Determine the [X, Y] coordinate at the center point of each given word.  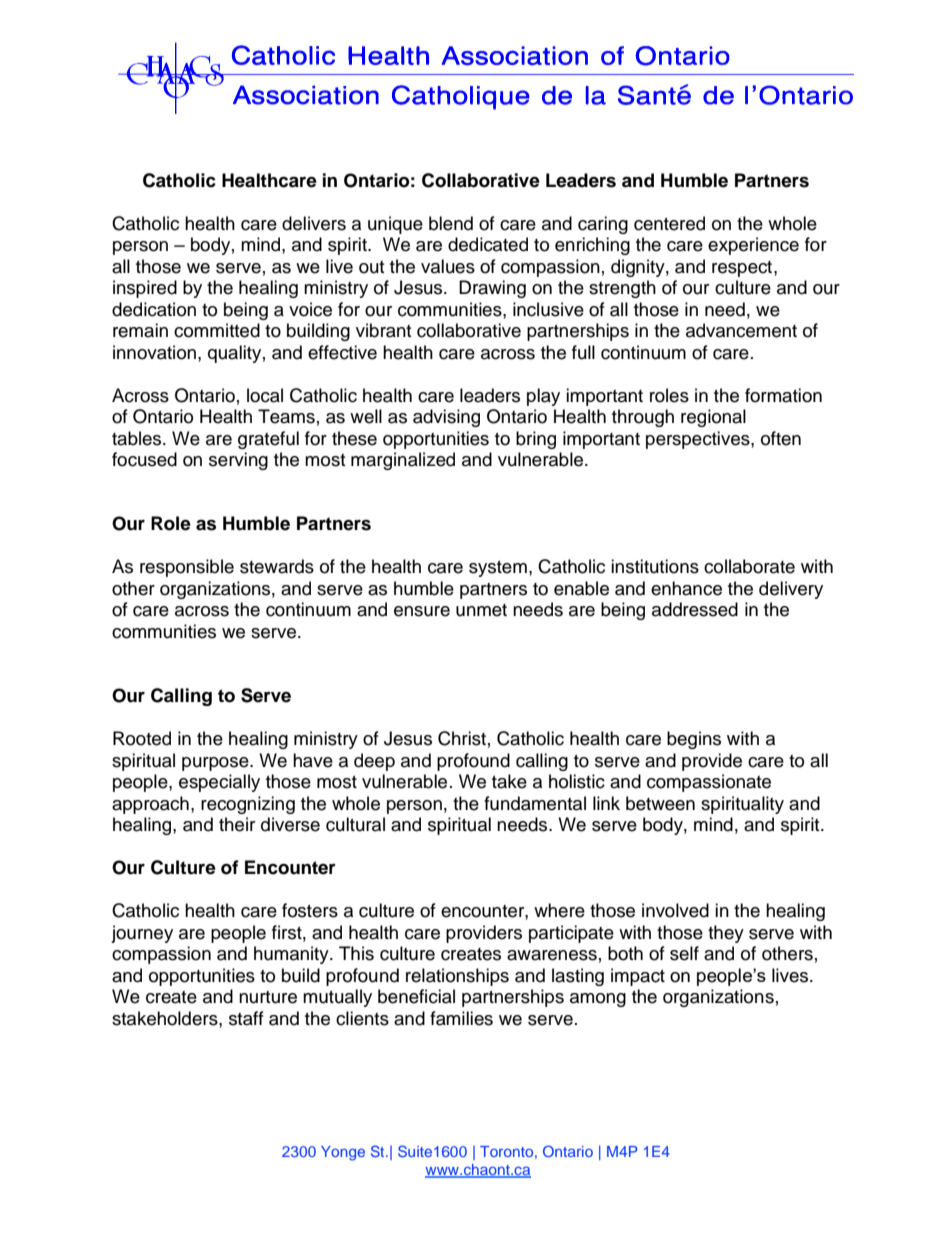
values [448, 266]
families [461, 1018]
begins [694, 740]
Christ [462, 738]
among [598, 1000]
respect [743, 269]
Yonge [343, 1153]
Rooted [142, 738]
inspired [145, 289]
